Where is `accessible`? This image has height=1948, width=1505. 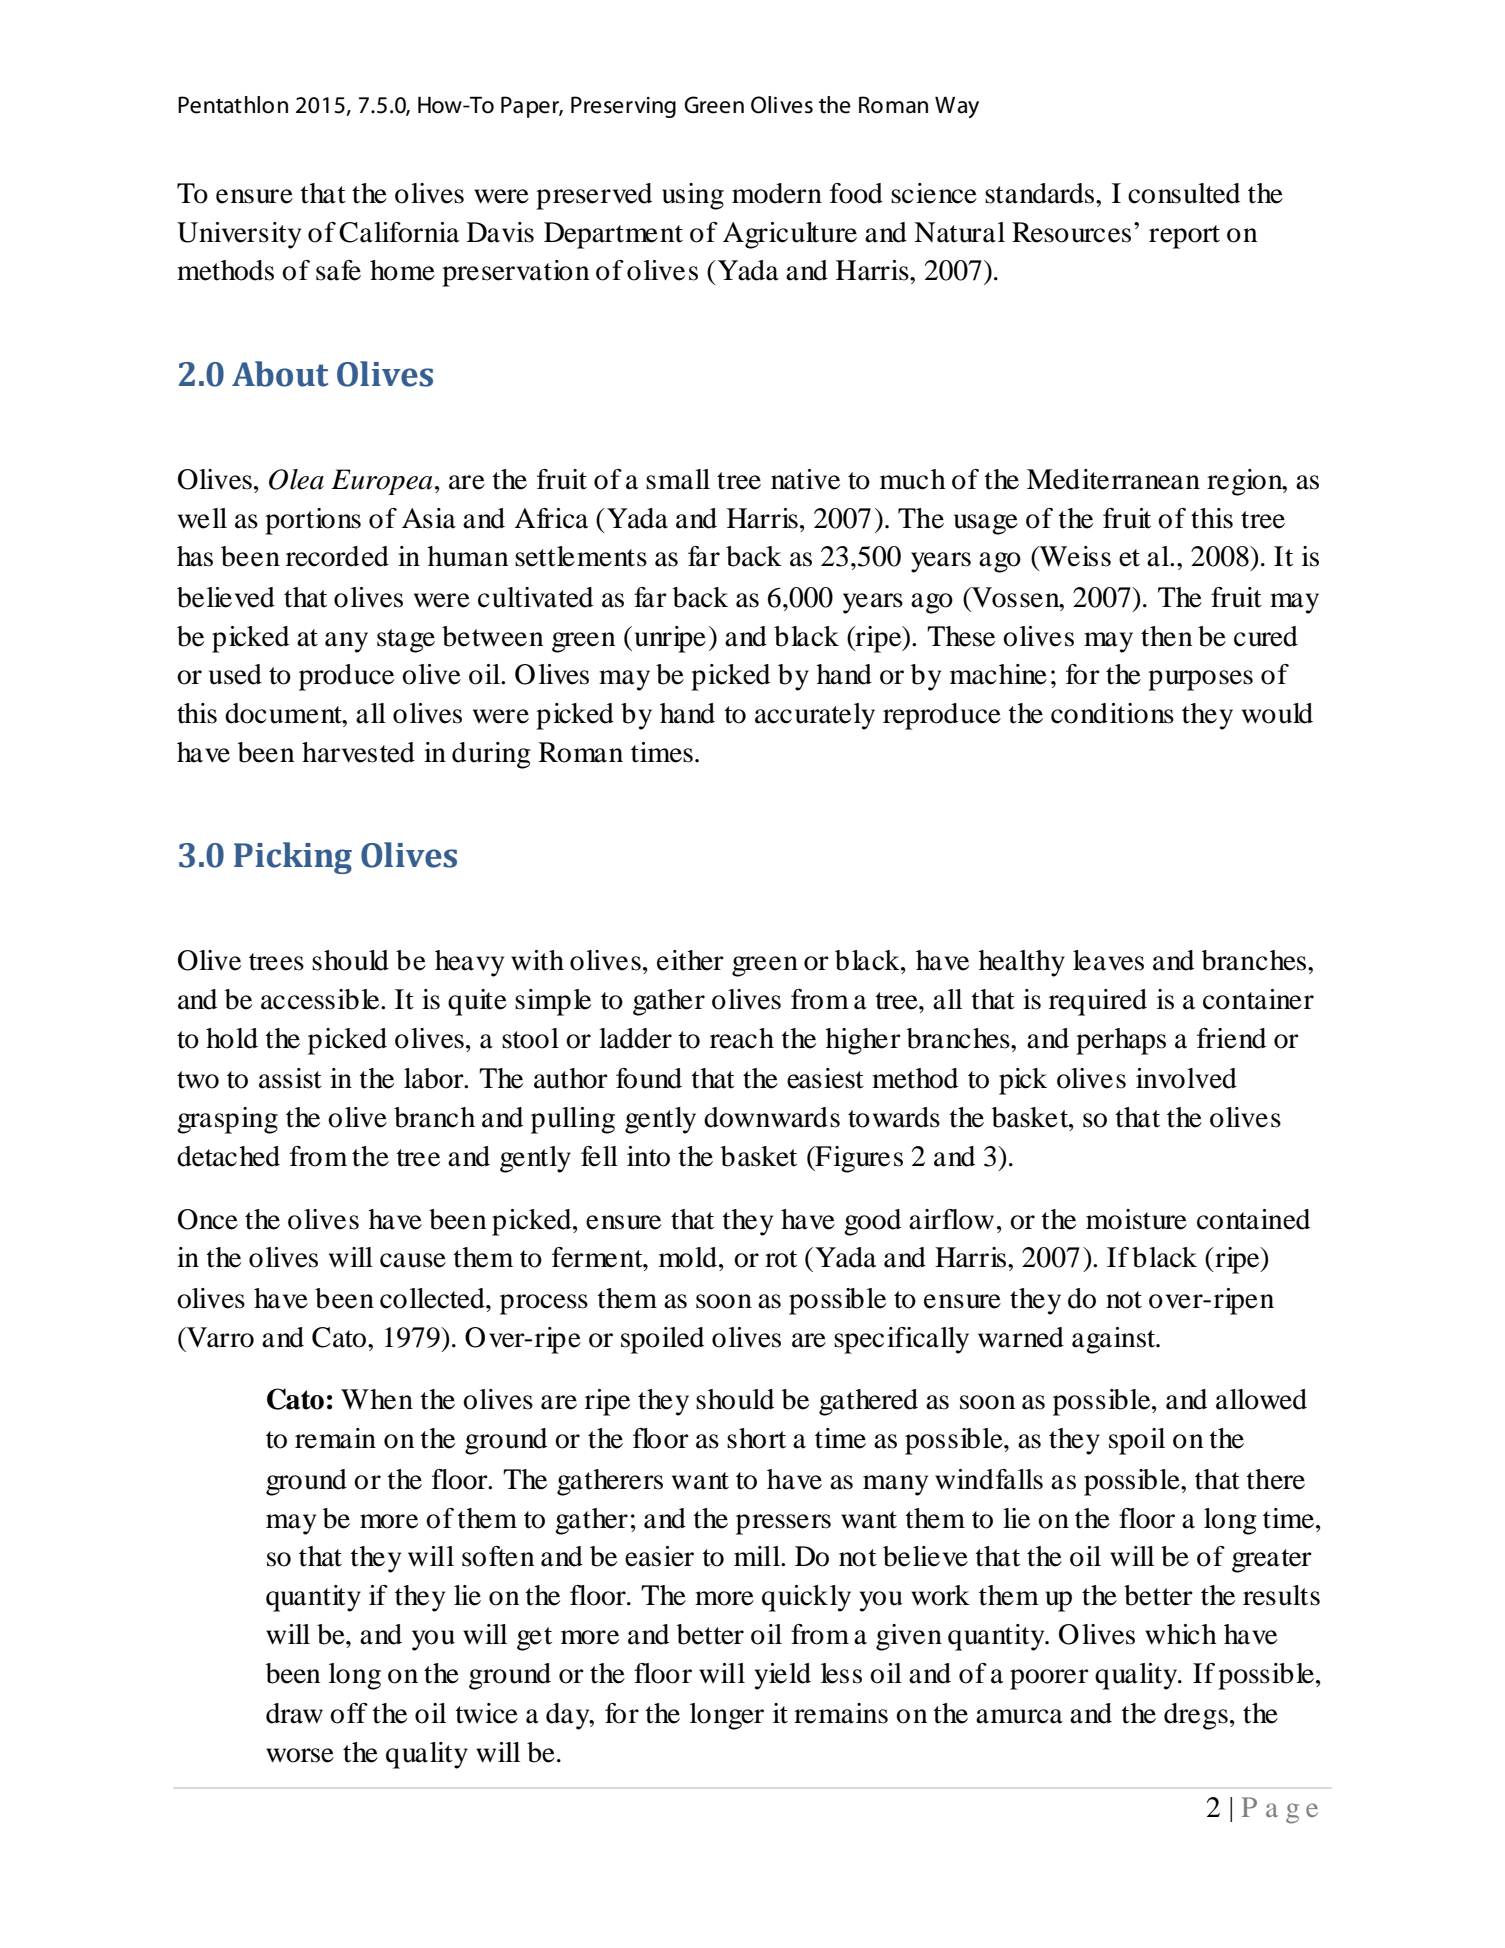 accessible is located at coordinates (321, 999).
